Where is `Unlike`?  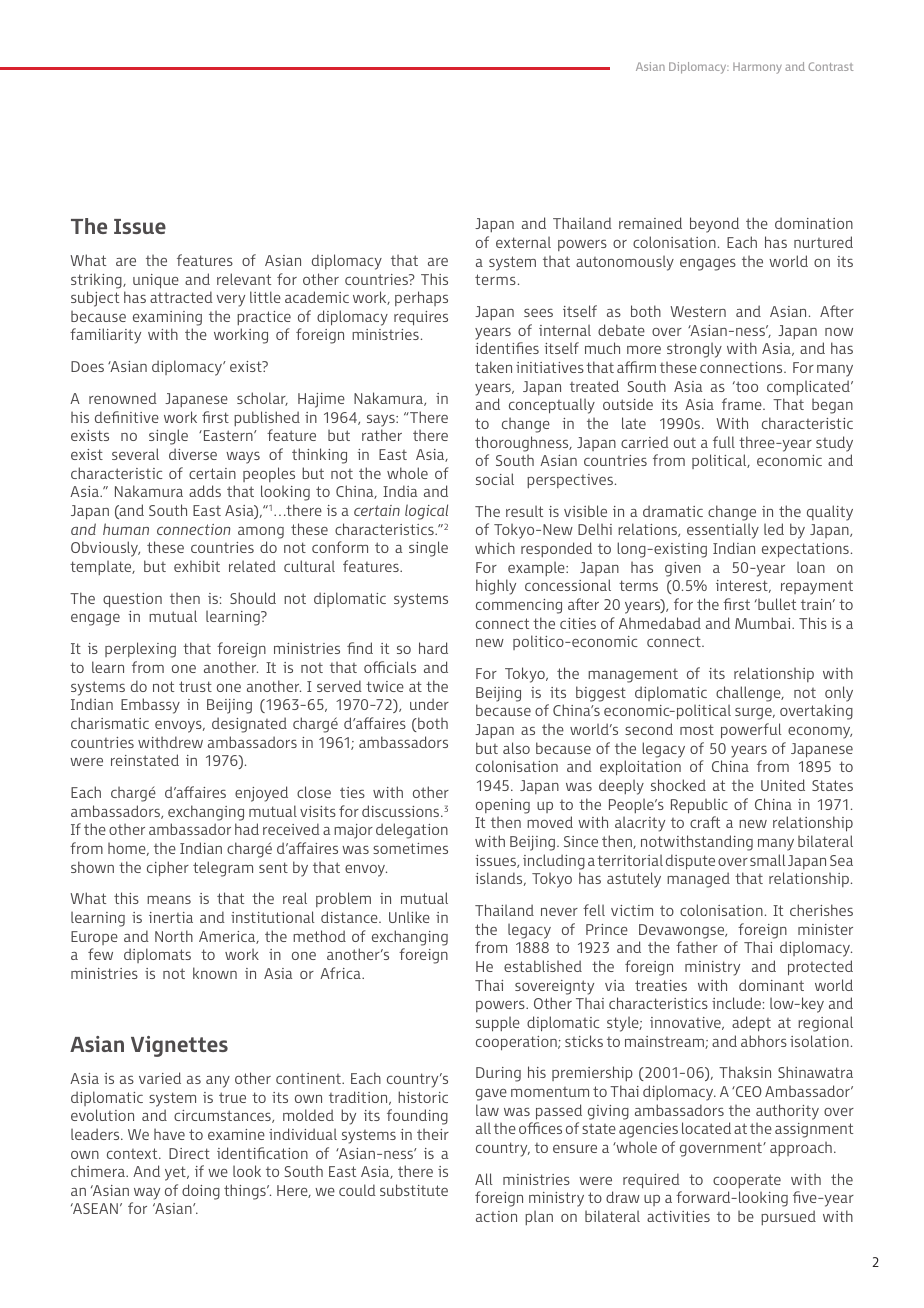
Unlike is located at coordinates (409, 917).
